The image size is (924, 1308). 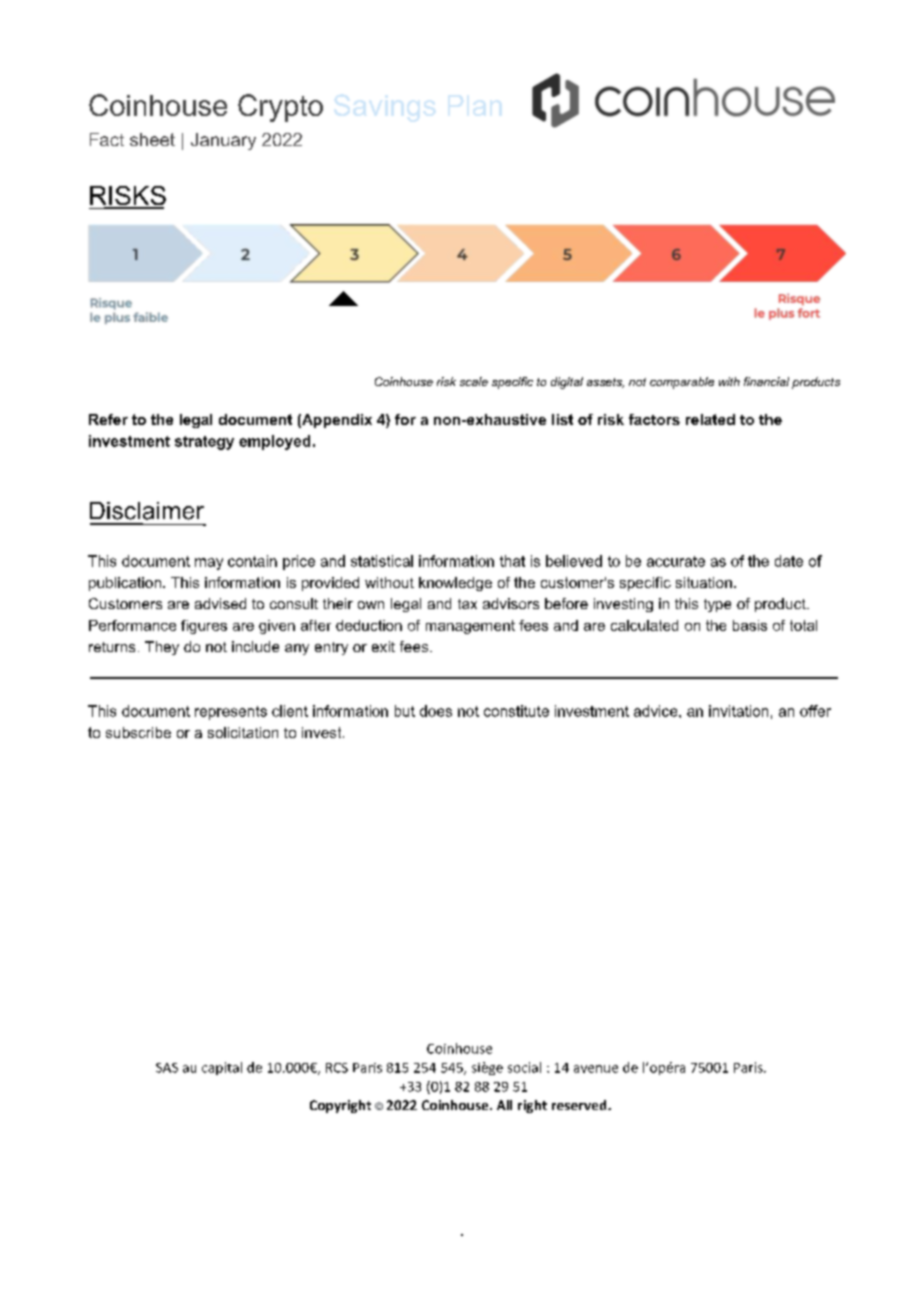 I want to click on Crypto, so click(x=280, y=108).
